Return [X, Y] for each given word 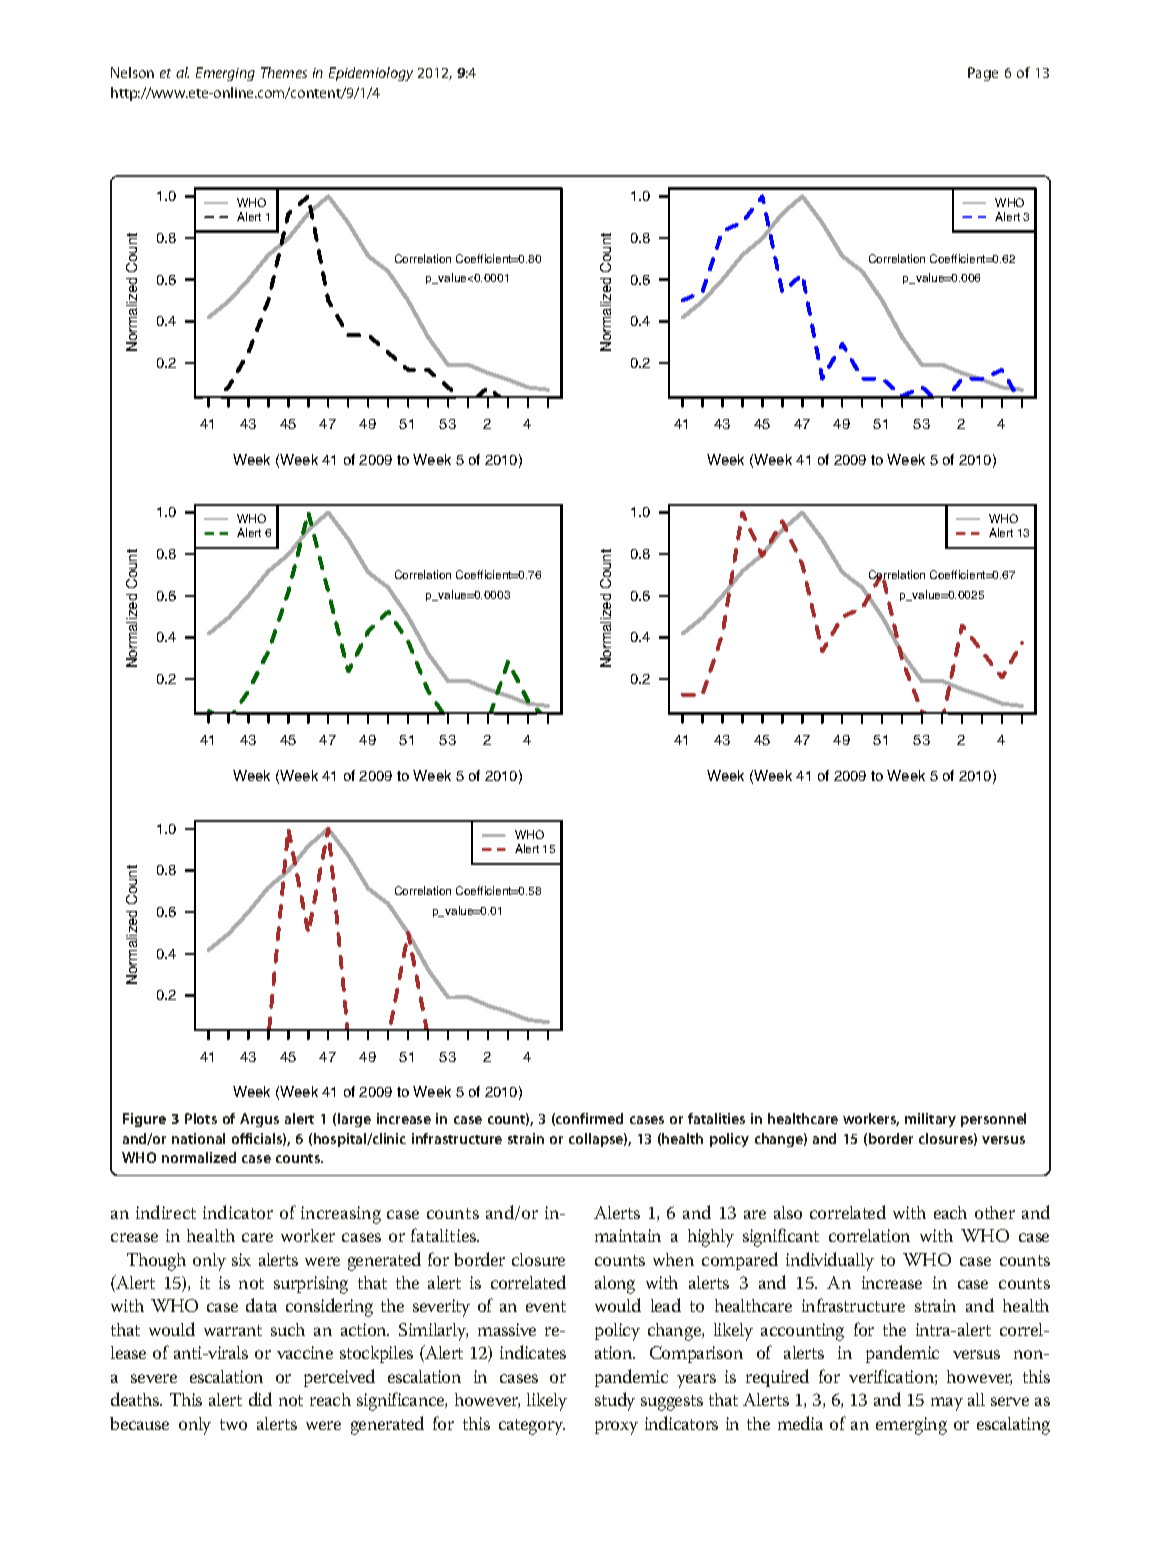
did [260, 1399]
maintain [628, 1235]
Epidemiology [371, 74]
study [615, 1401]
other [995, 1212]
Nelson [132, 72]
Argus [259, 1120]
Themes [284, 72]
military [930, 1120]
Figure [144, 1120]
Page [983, 74]
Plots [201, 1118]
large [354, 1120]
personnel [993, 1120]
